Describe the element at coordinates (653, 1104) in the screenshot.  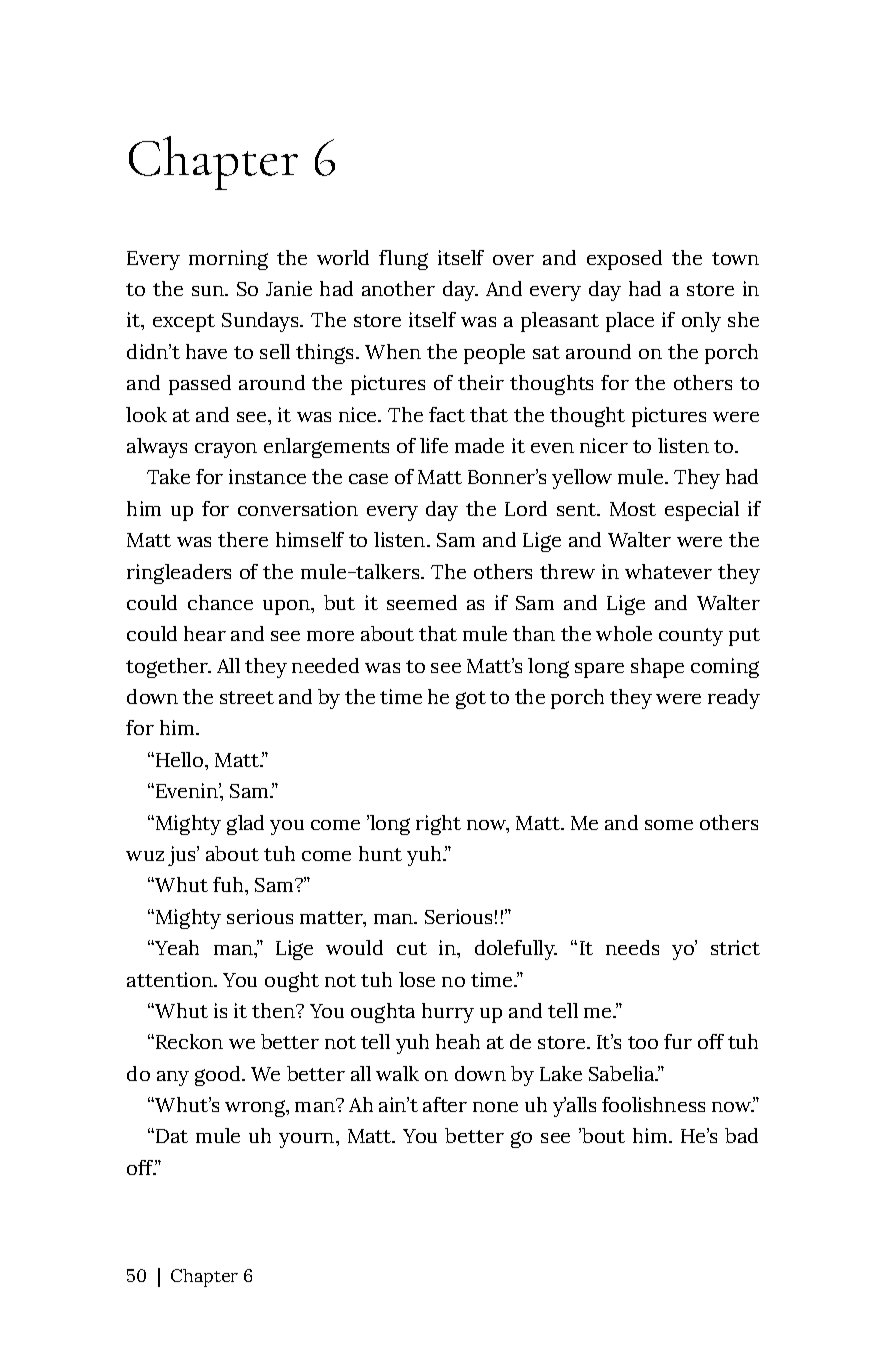
I see `foolishness` at that location.
